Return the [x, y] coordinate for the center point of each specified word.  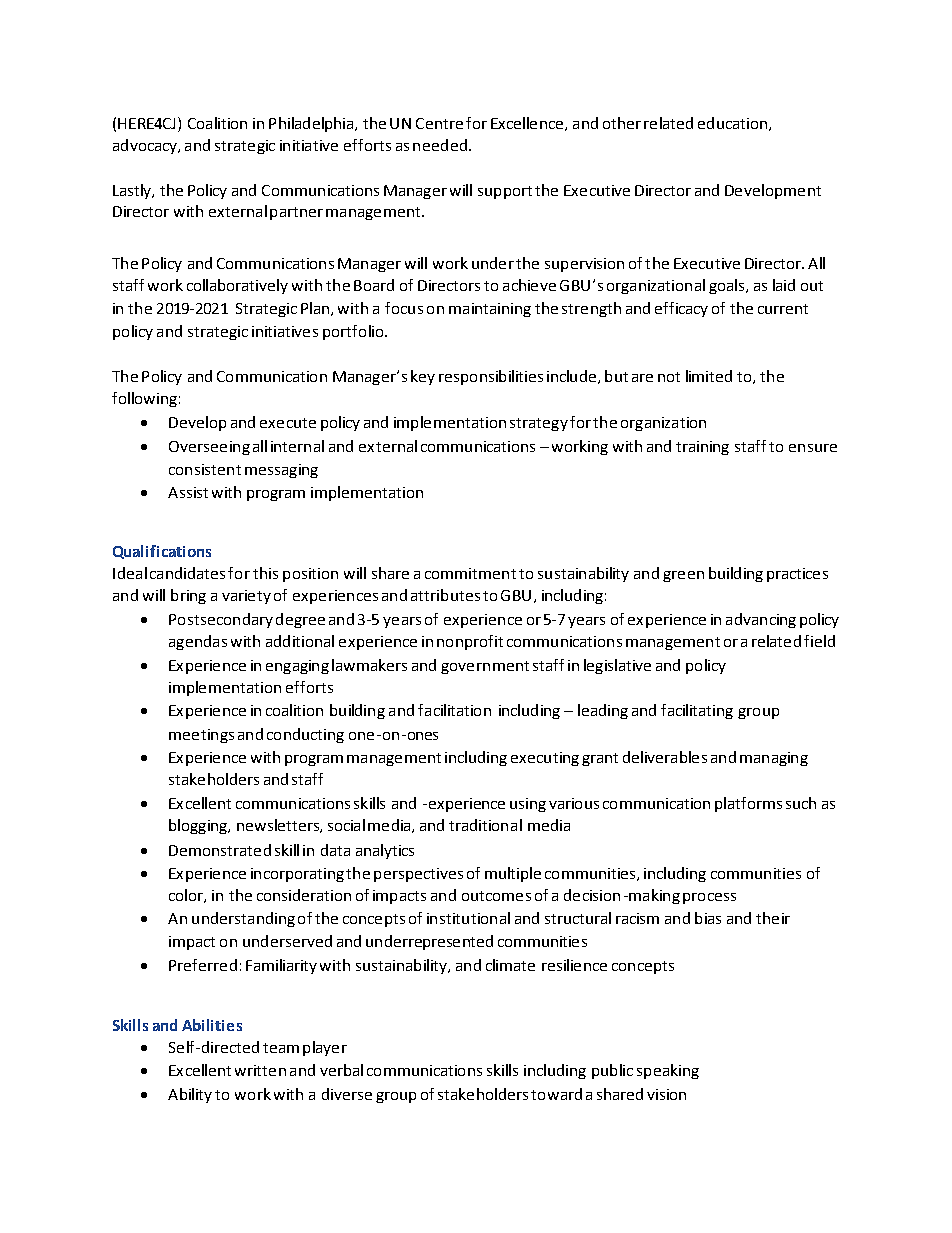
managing [774, 759]
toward [556, 1094]
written [260, 1070]
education [732, 123]
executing [545, 759]
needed [440, 145]
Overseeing [209, 448]
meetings [201, 736]
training [702, 448]
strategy [539, 424]
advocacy [146, 146]
